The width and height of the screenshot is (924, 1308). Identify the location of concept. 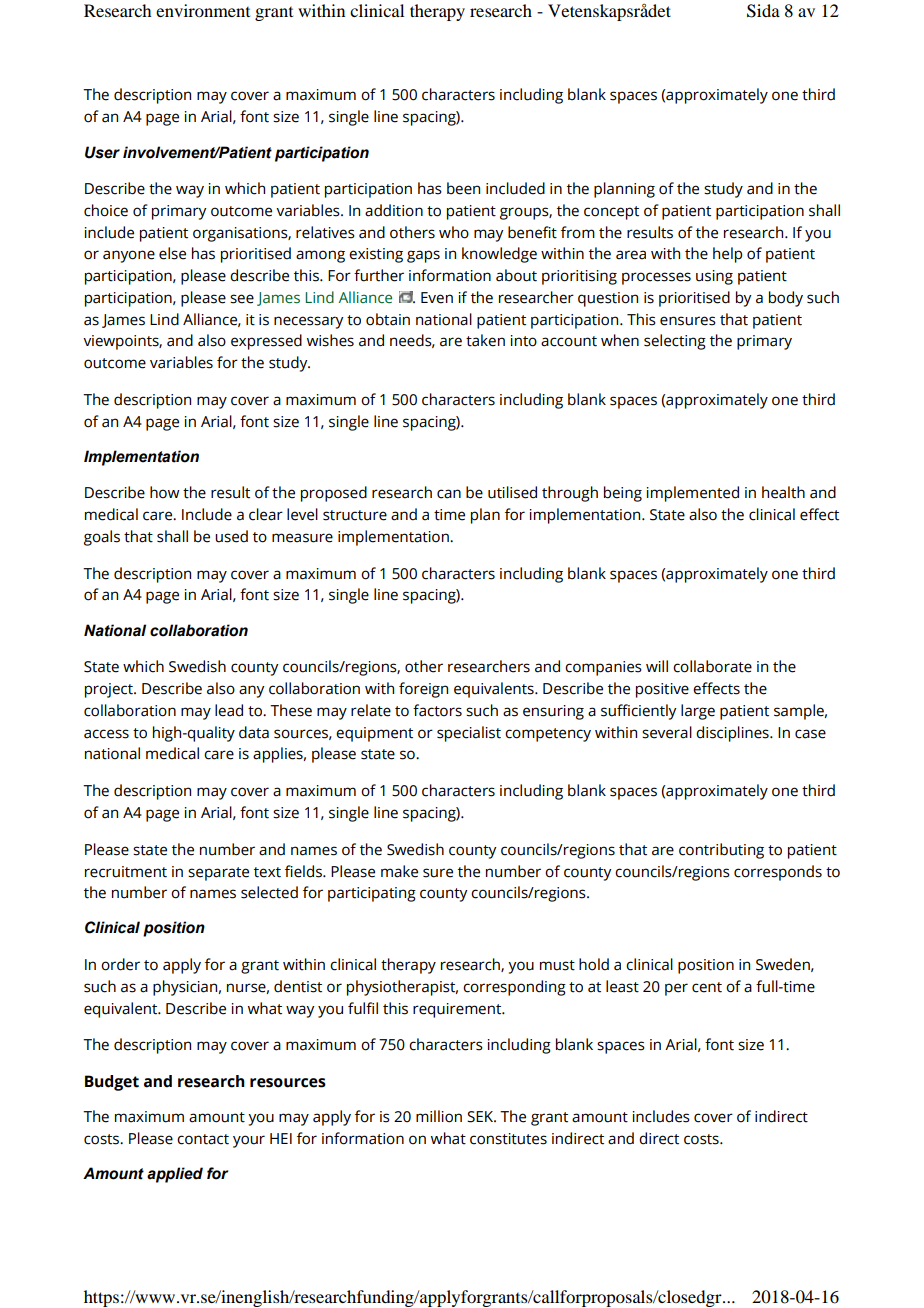
(611, 213).
